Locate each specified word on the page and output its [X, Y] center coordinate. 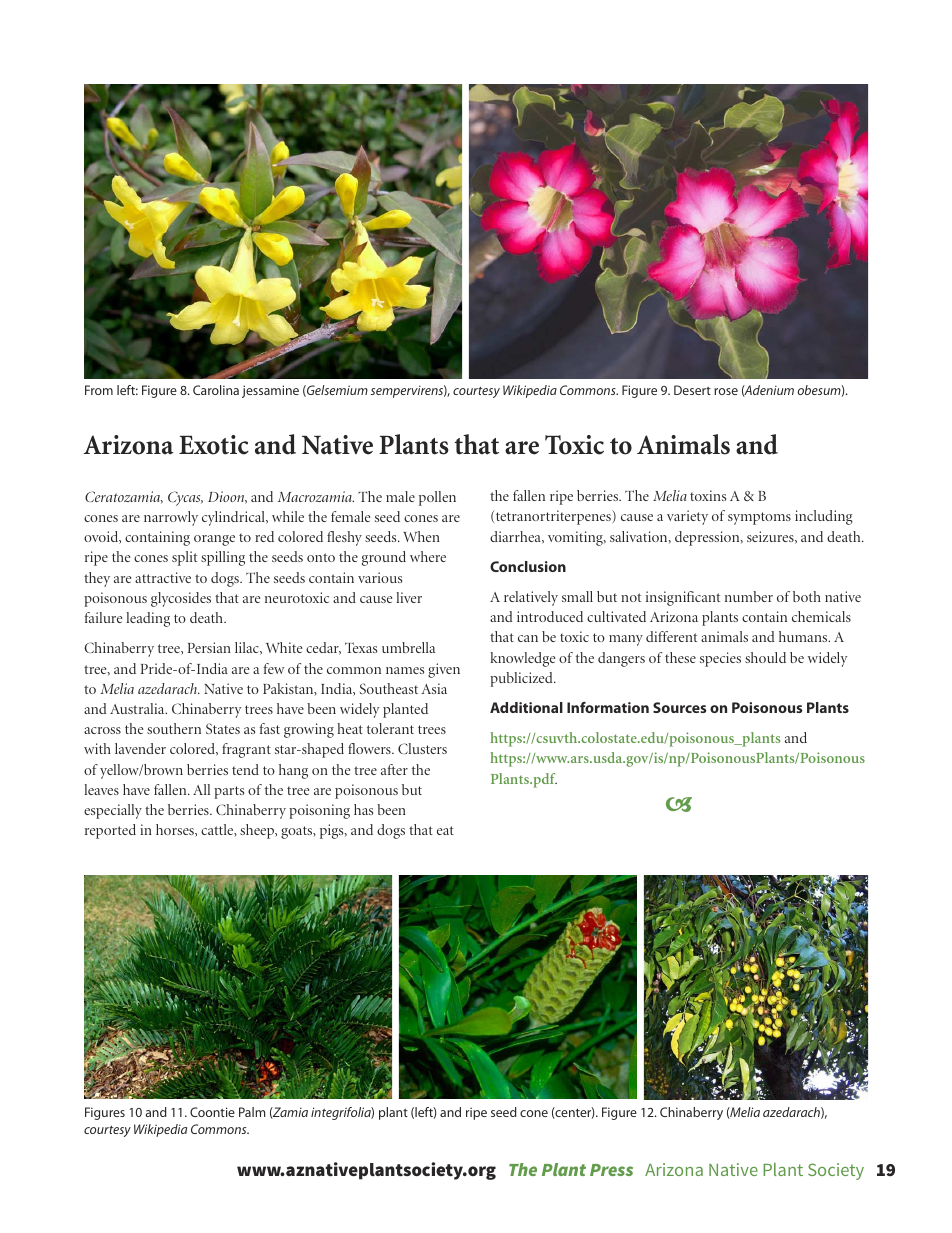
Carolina [216, 390]
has [363, 809]
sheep [258, 831]
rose [726, 391]
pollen [437, 498]
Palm [252, 1112]
